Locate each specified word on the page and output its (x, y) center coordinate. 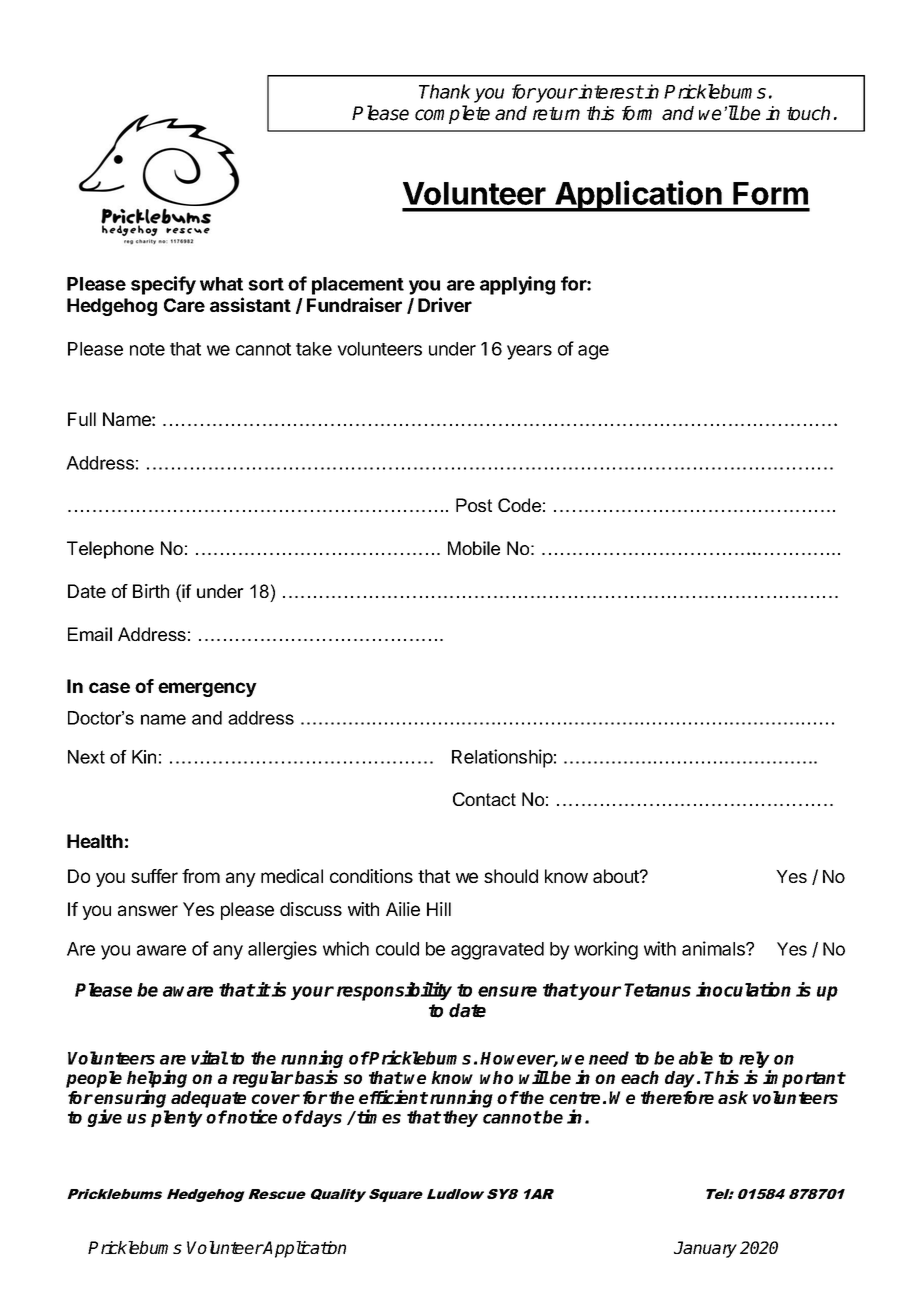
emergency (207, 689)
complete (452, 114)
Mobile (474, 548)
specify (163, 285)
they (460, 1118)
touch (808, 113)
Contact (484, 799)
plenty (177, 1118)
